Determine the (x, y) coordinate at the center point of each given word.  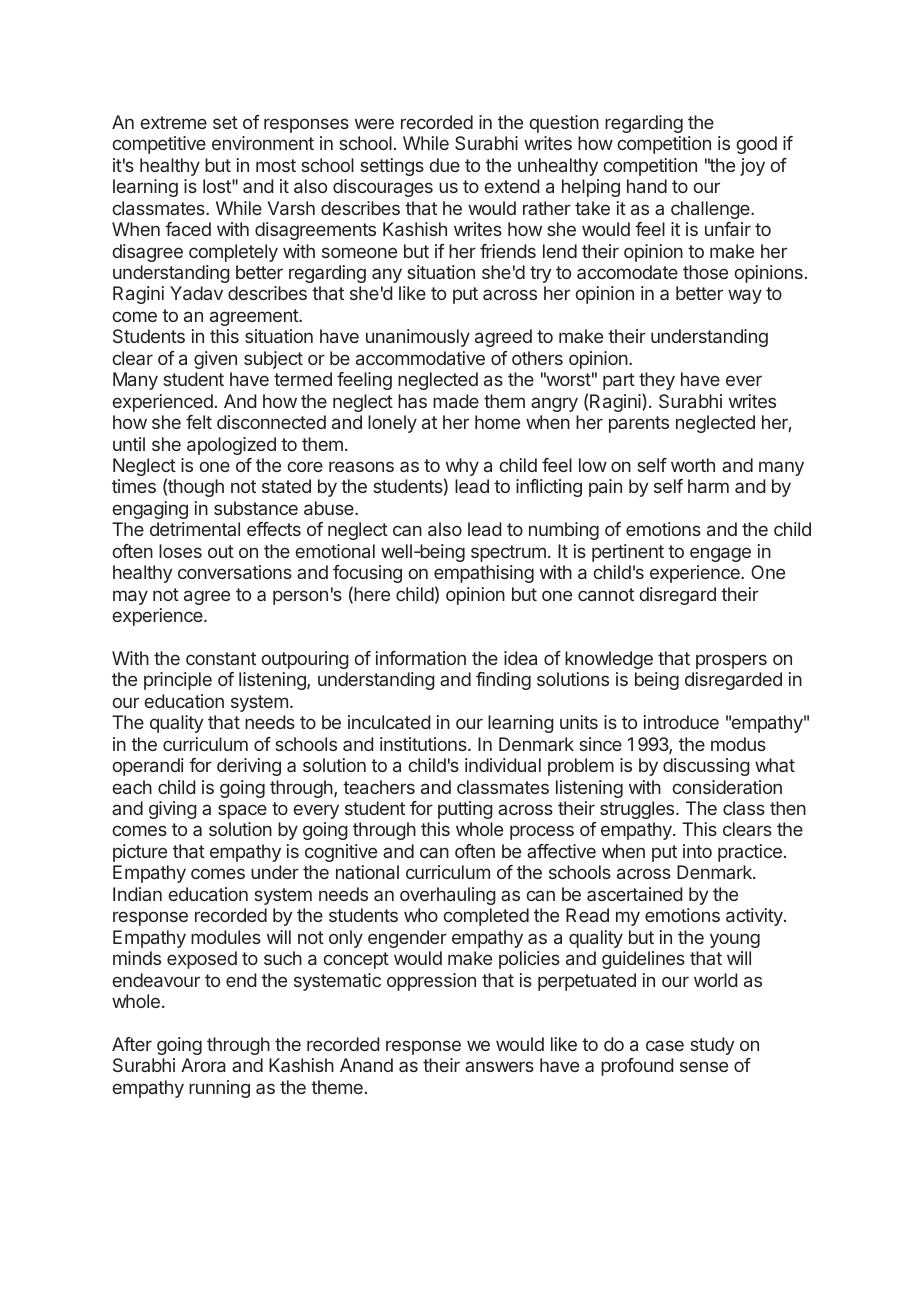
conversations (235, 572)
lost (218, 186)
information (421, 658)
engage (720, 554)
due (444, 165)
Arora (203, 1065)
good (756, 145)
